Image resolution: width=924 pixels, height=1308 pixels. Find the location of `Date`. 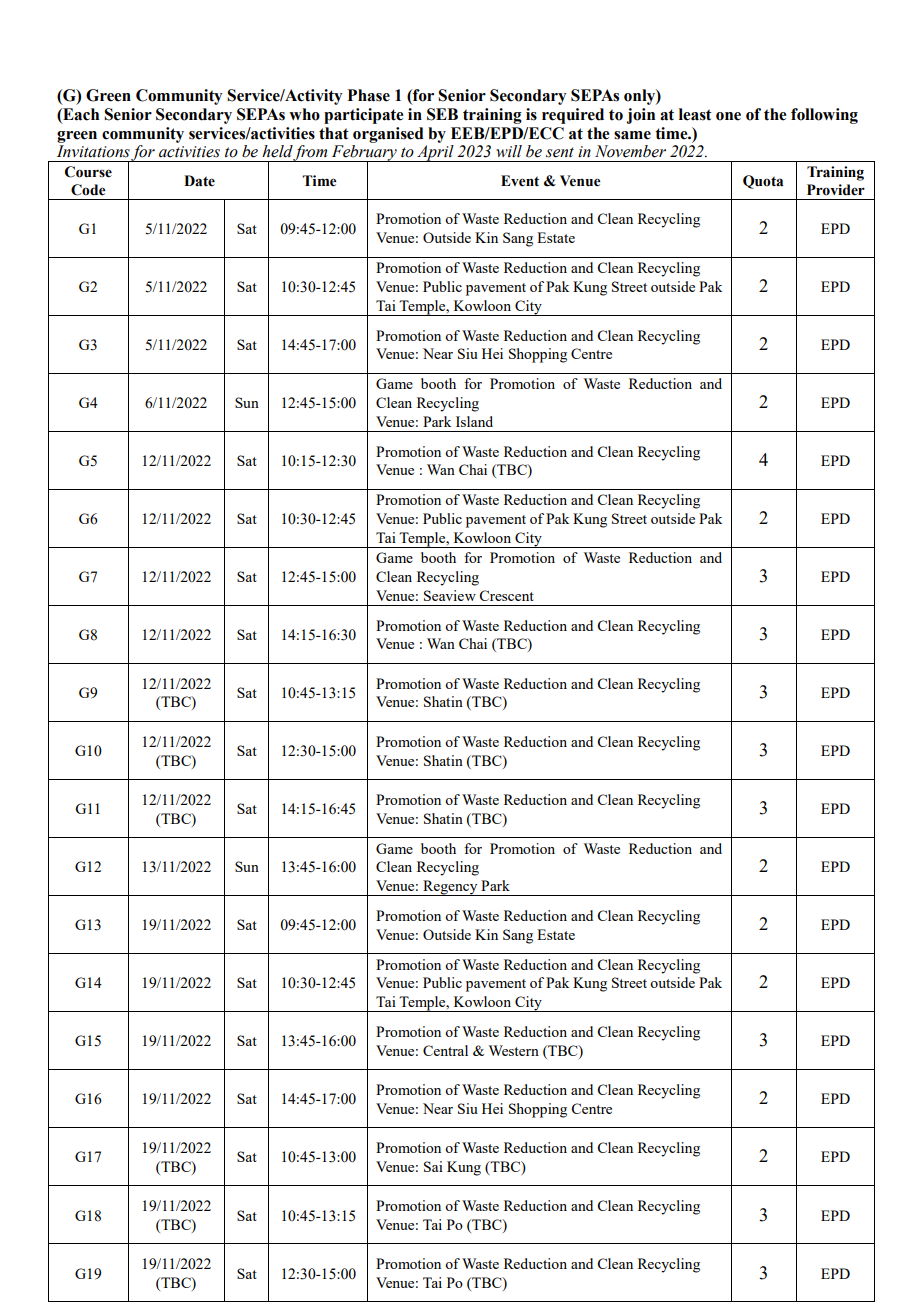

Date is located at coordinates (199, 181).
